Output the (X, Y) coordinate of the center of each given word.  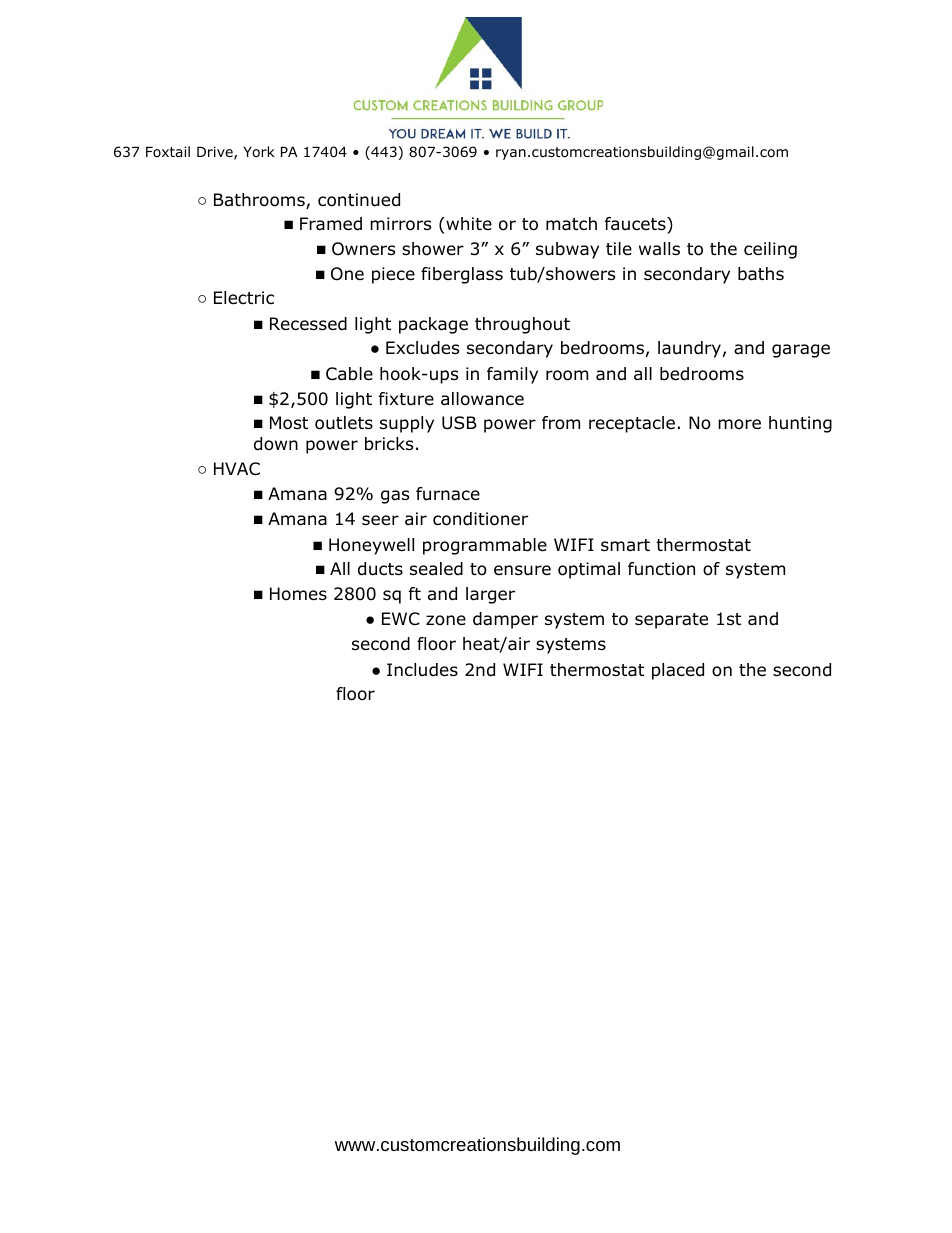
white (468, 224)
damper (505, 620)
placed (678, 671)
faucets (636, 224)
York (259, 152)
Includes (422, 670)
